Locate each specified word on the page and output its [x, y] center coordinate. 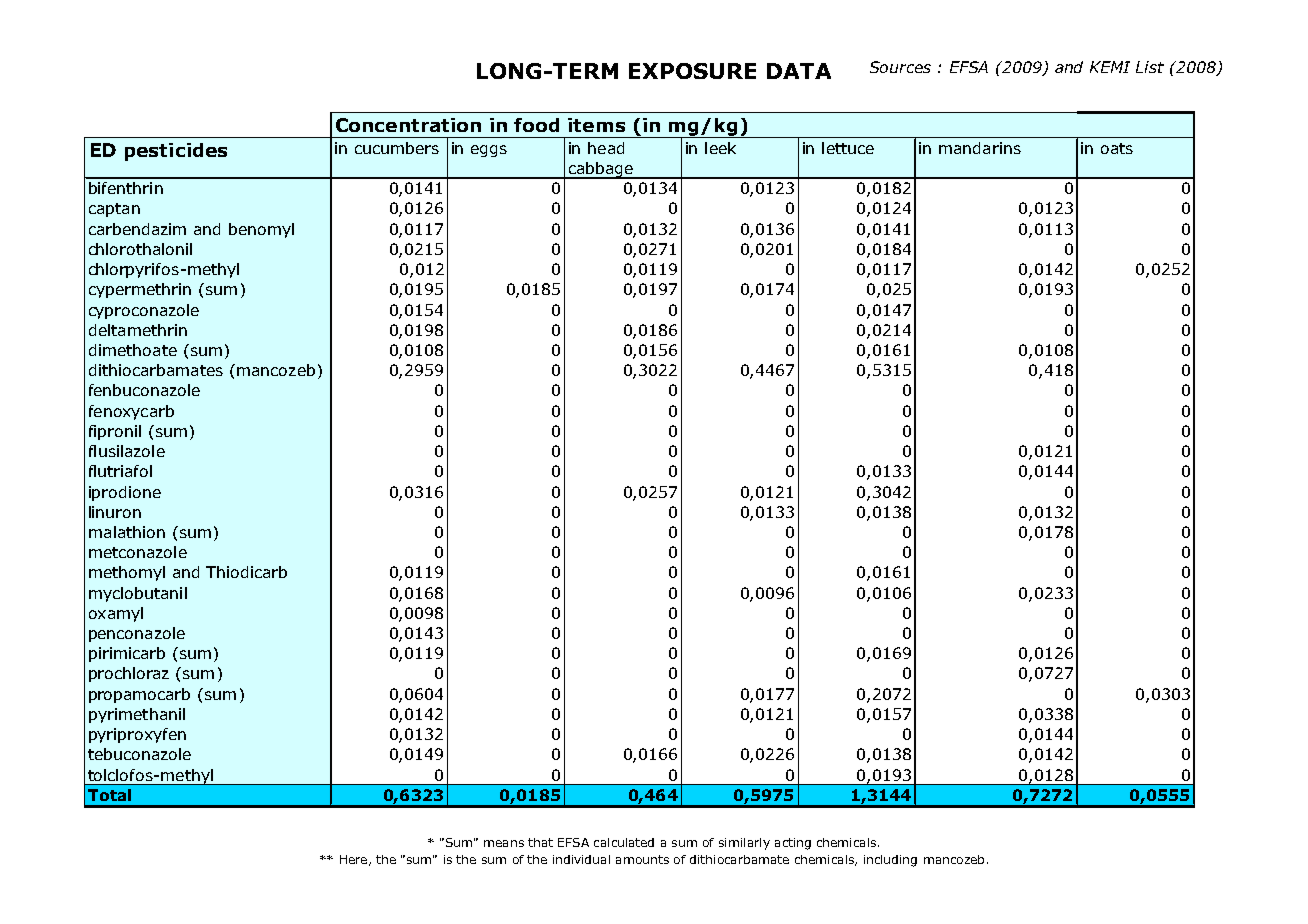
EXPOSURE [692, 71]
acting [793, 844]
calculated [624, 842]
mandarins [980, 148]
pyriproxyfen [137, 735]
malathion [127, 532]
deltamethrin [138, 330]
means [504, 843]
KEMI [1110, 67]
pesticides [176, 152]
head [606, 148]
